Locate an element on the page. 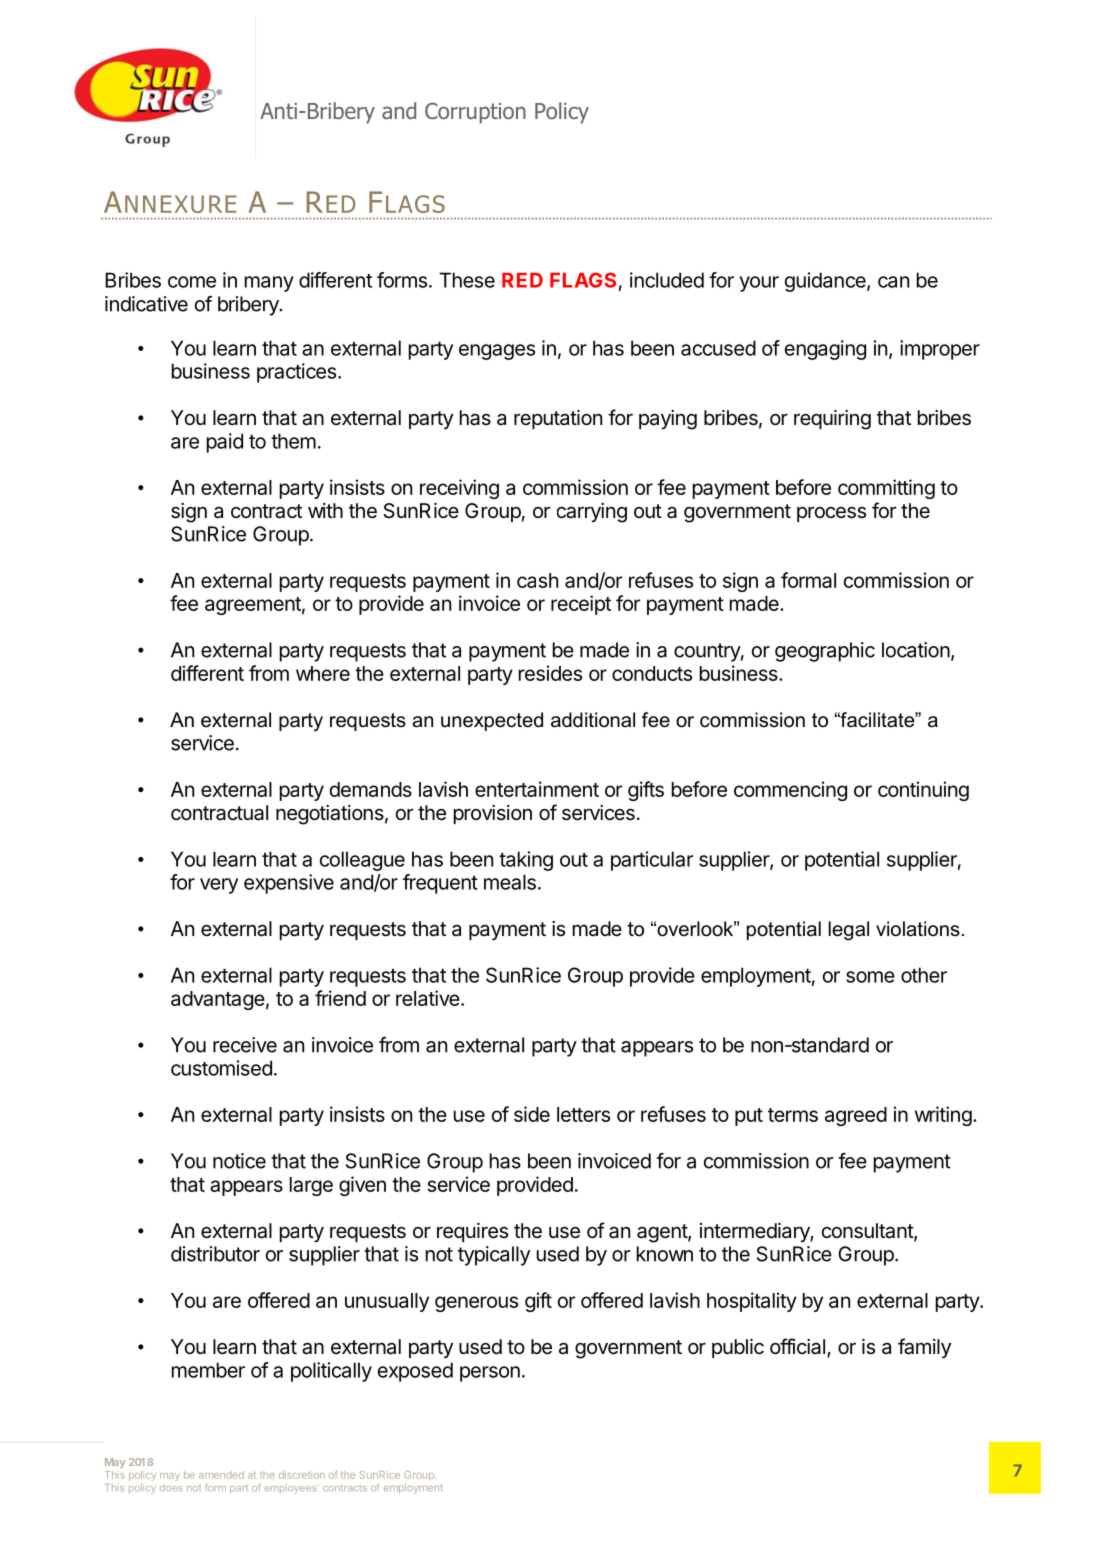 This document has width=1093, height=1546. carrying is located at coordinates (592, 513).
